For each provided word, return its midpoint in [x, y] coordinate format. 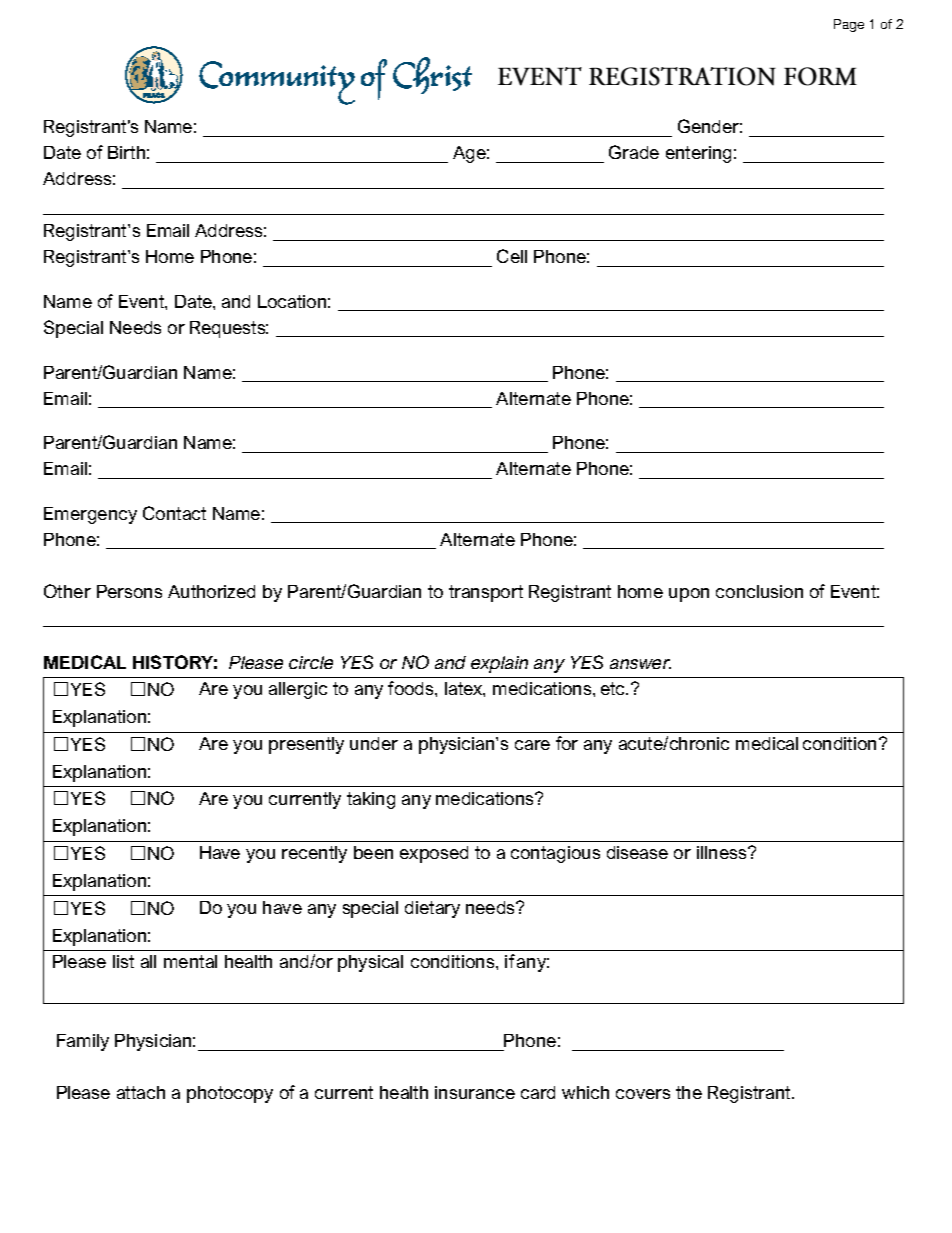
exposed [434, 854]
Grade [634, 152]
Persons [129, 591]
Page [849, 25]
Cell [512, 256]
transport [486, 593]
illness [723, 852]
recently [314, 854]
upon [689, 595]
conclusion [759, 591]
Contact [174, 513]
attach [141, 1092]
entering [698, 154]
